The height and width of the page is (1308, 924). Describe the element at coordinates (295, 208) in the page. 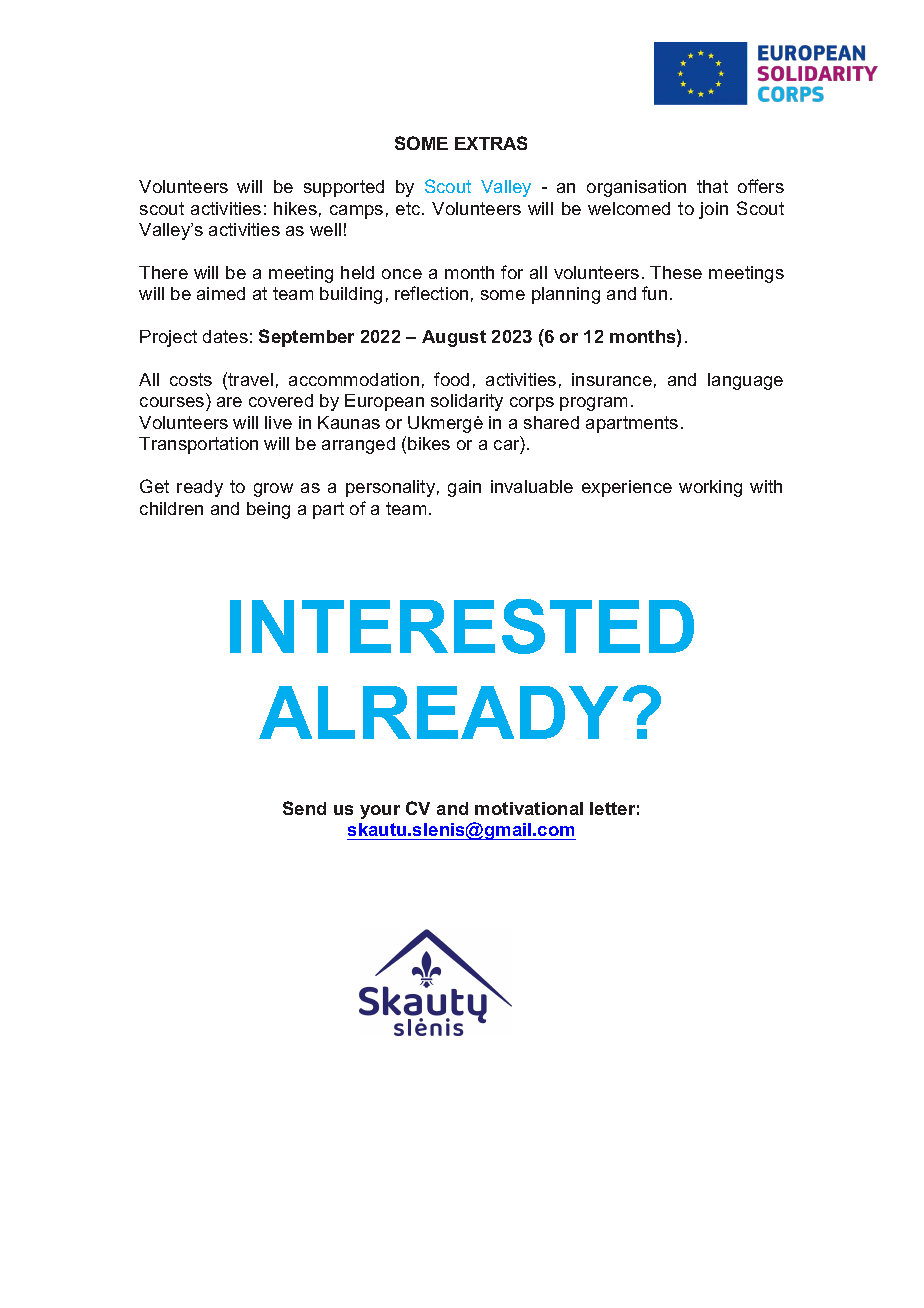

I see `hikes` at that location.
